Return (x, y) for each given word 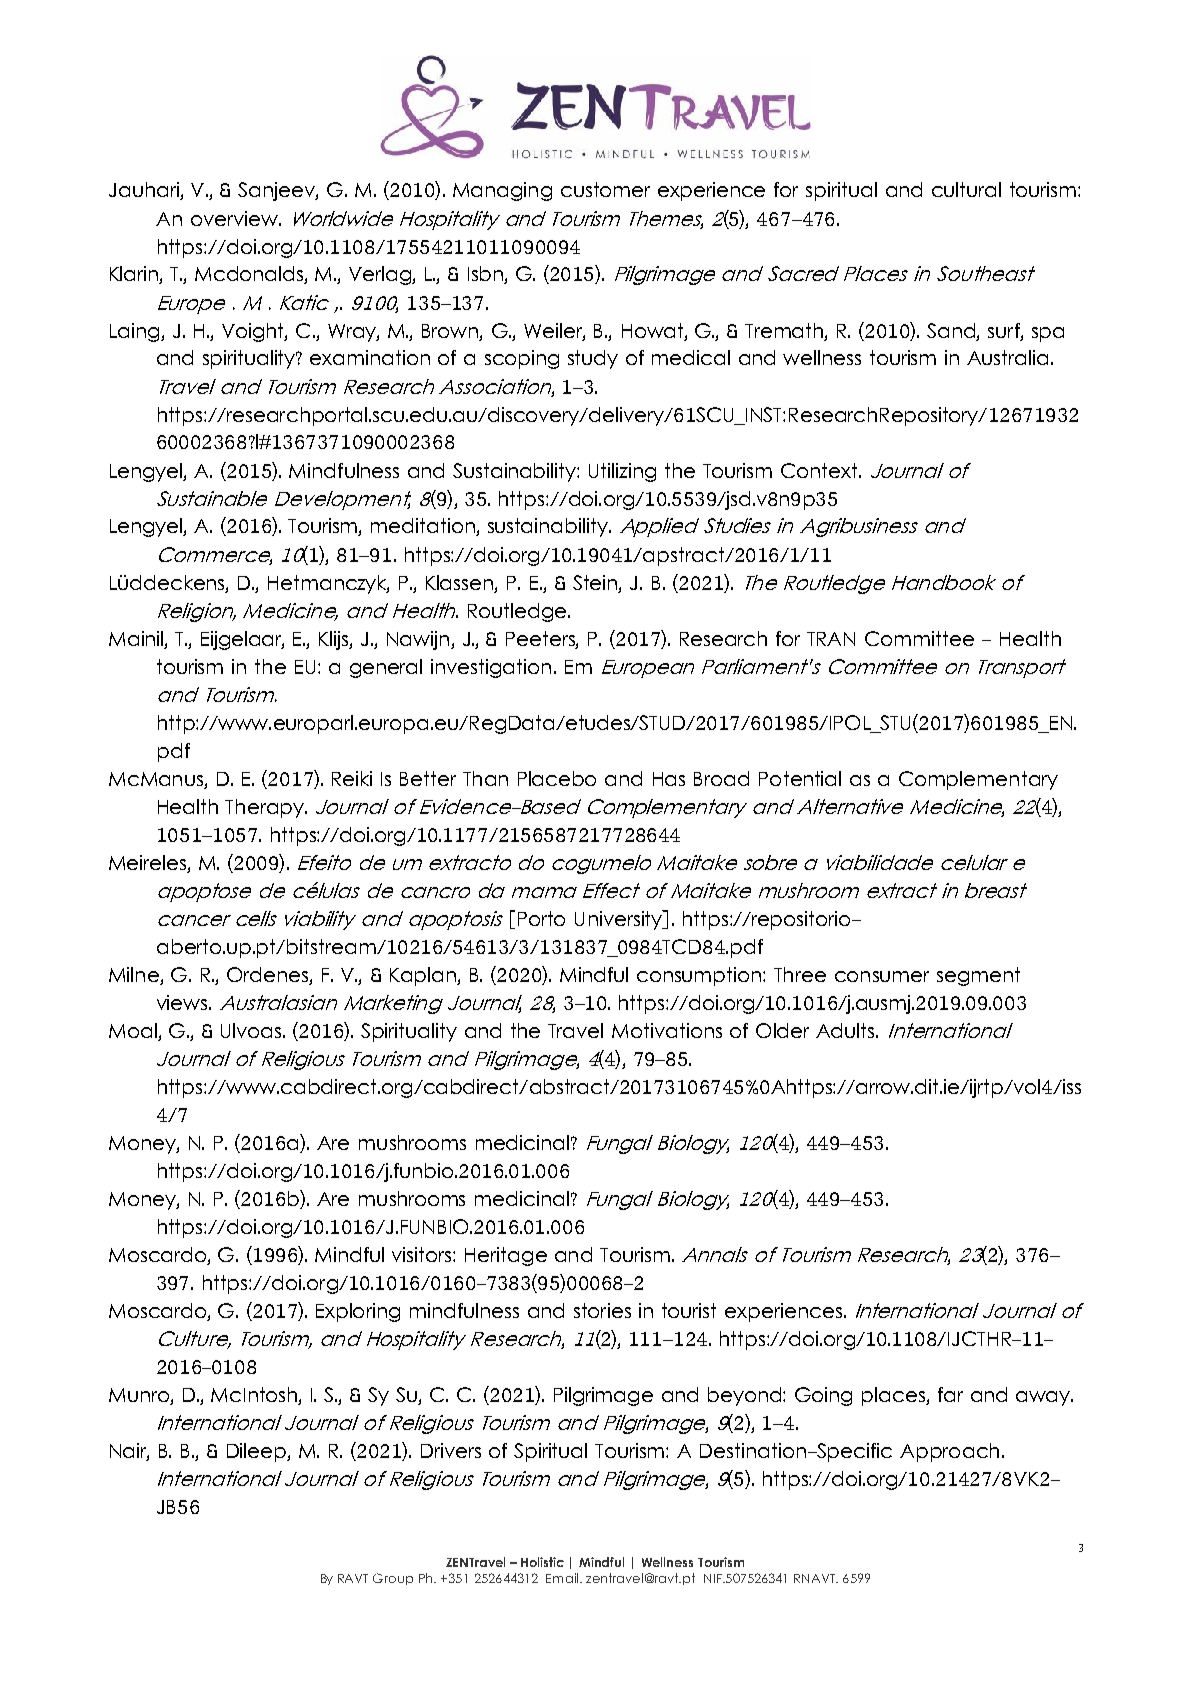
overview (235, 218)
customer (605, 189)
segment (978, 976)
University (619, 920)
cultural (966, 189)
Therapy (265, 808)
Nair (129, 1452)
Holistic (542, 1562)
